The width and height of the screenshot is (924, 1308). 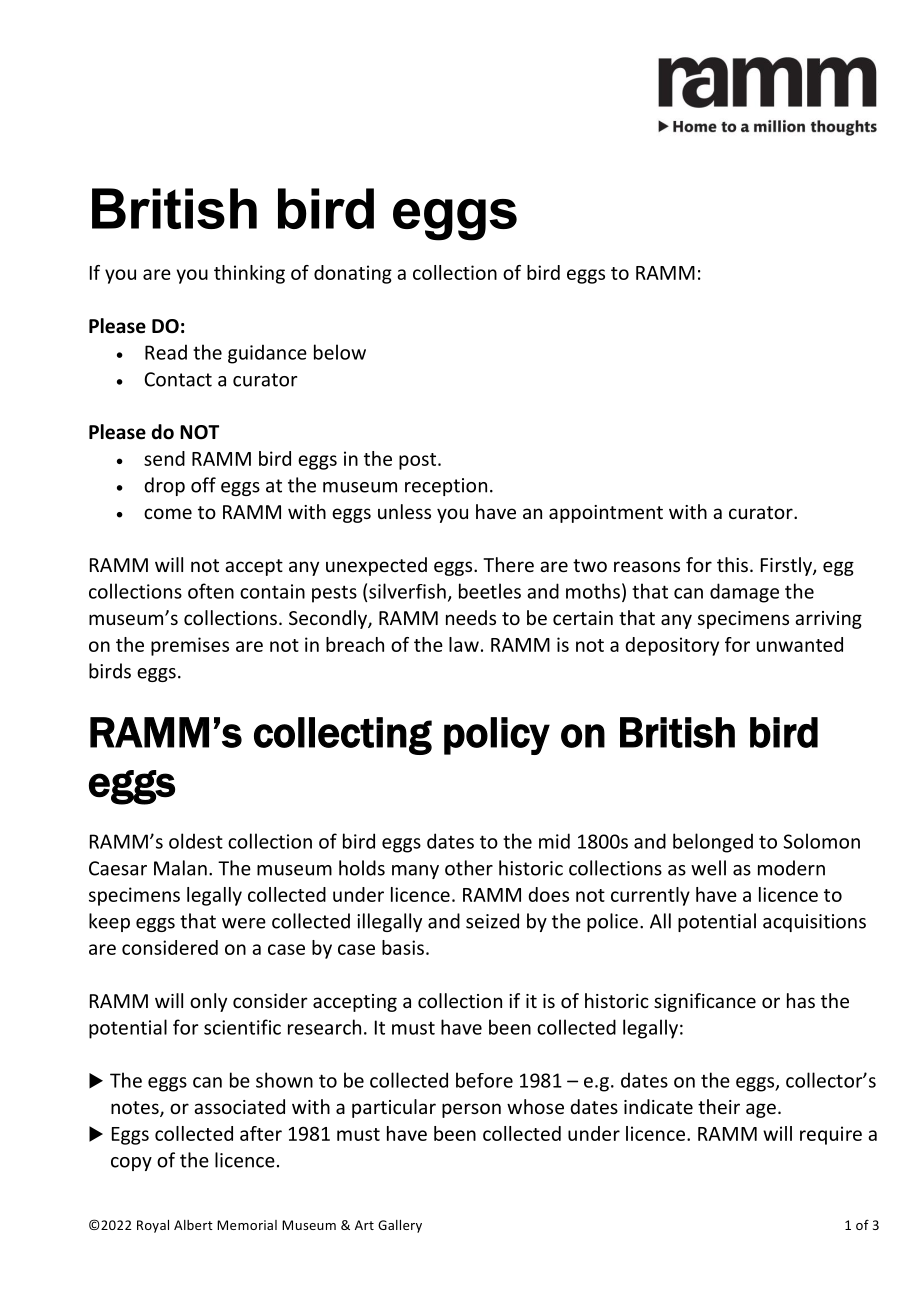 What do you see at coordinates (400, 1226) in the screenshot?
I see `Gallery` at bounding box center [400, 1226].
